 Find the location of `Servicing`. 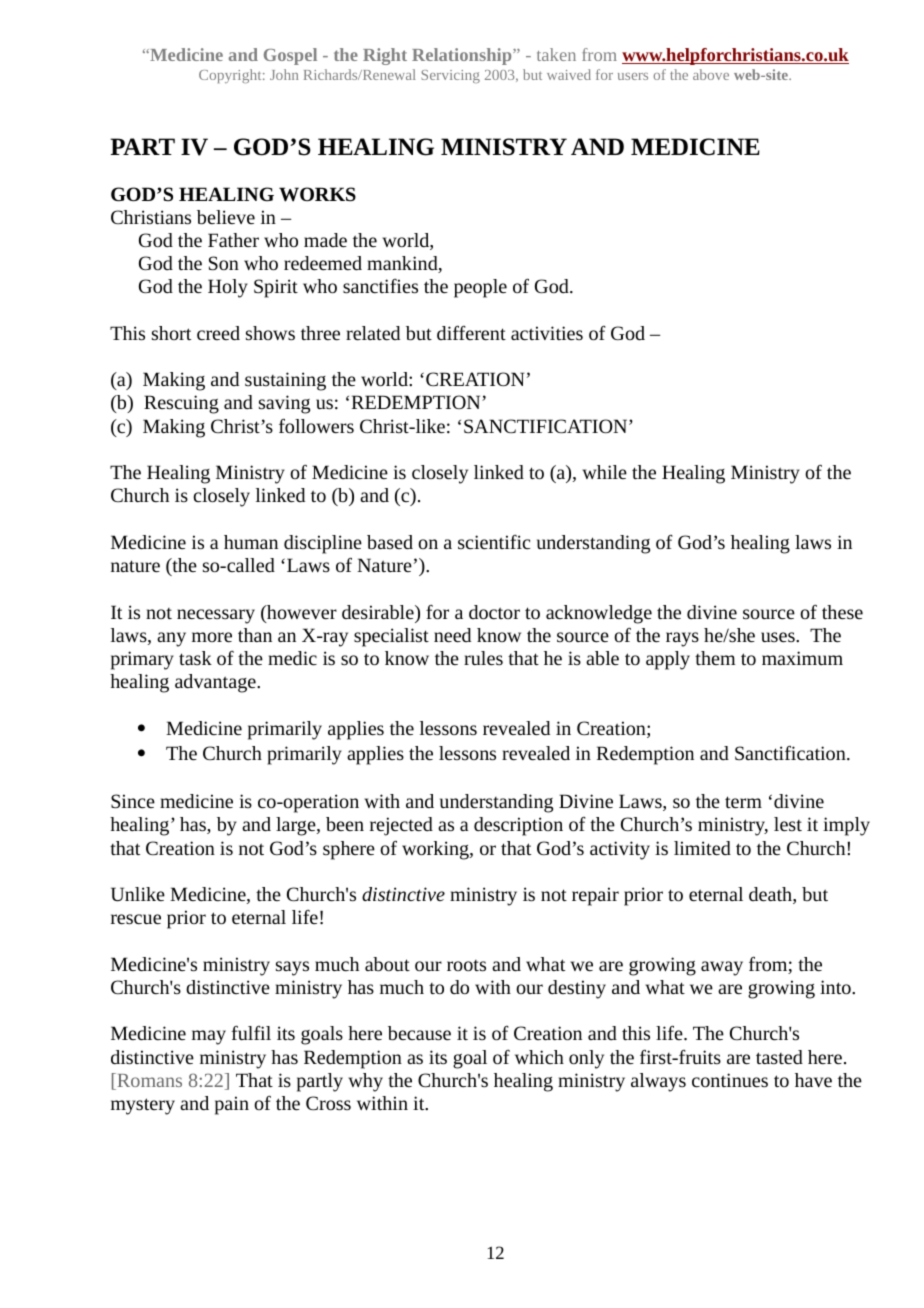

Servicing is located at coordinates (450, 76).
